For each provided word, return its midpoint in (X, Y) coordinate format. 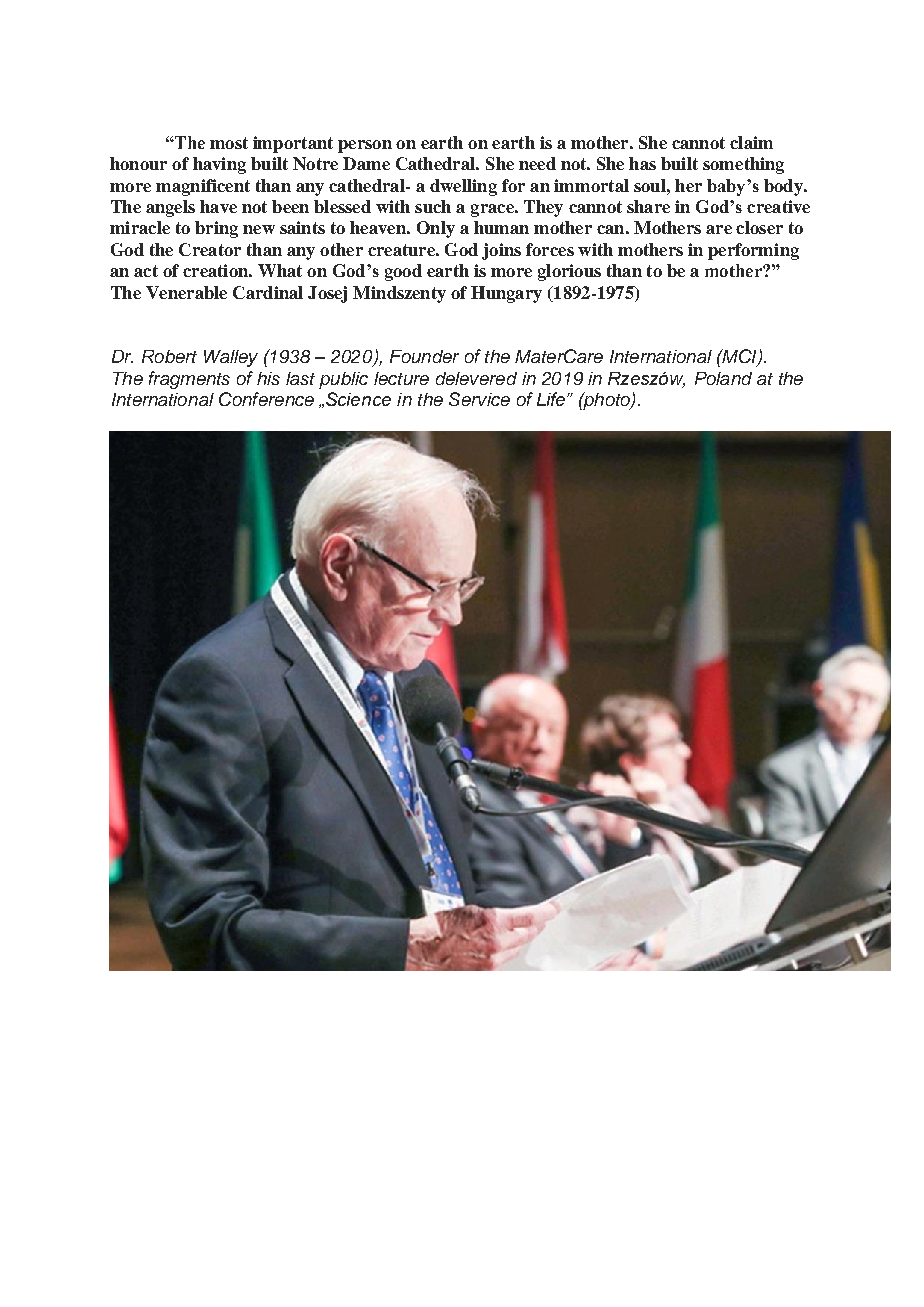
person (365, 146)
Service (479, 399)
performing (753, 251)
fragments (189, 380)
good (403, 272)
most (229, 143)
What (280, 270)
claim (751, 142)
